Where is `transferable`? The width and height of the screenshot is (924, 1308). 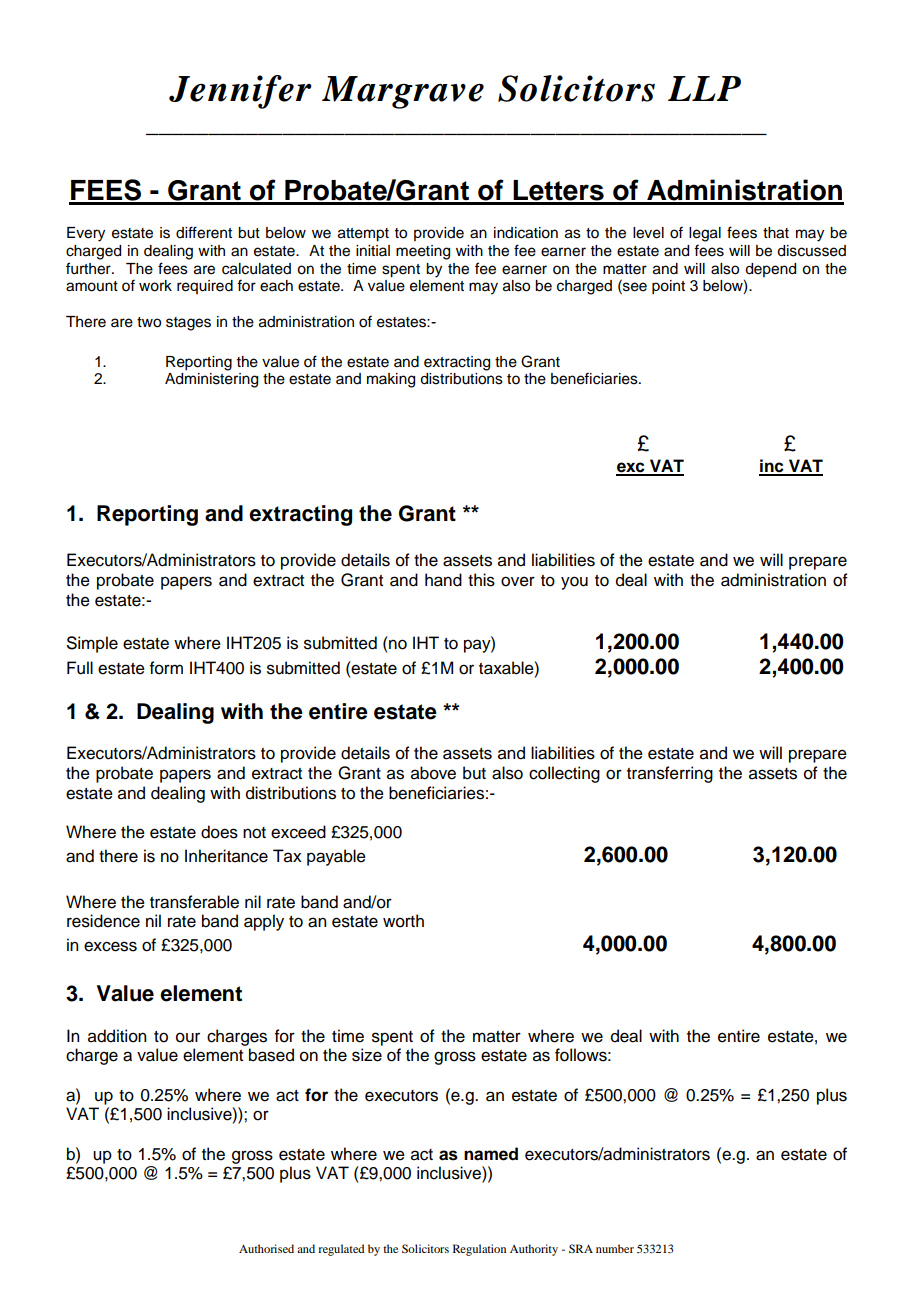
transferable is located at coordinates (194, 902).
